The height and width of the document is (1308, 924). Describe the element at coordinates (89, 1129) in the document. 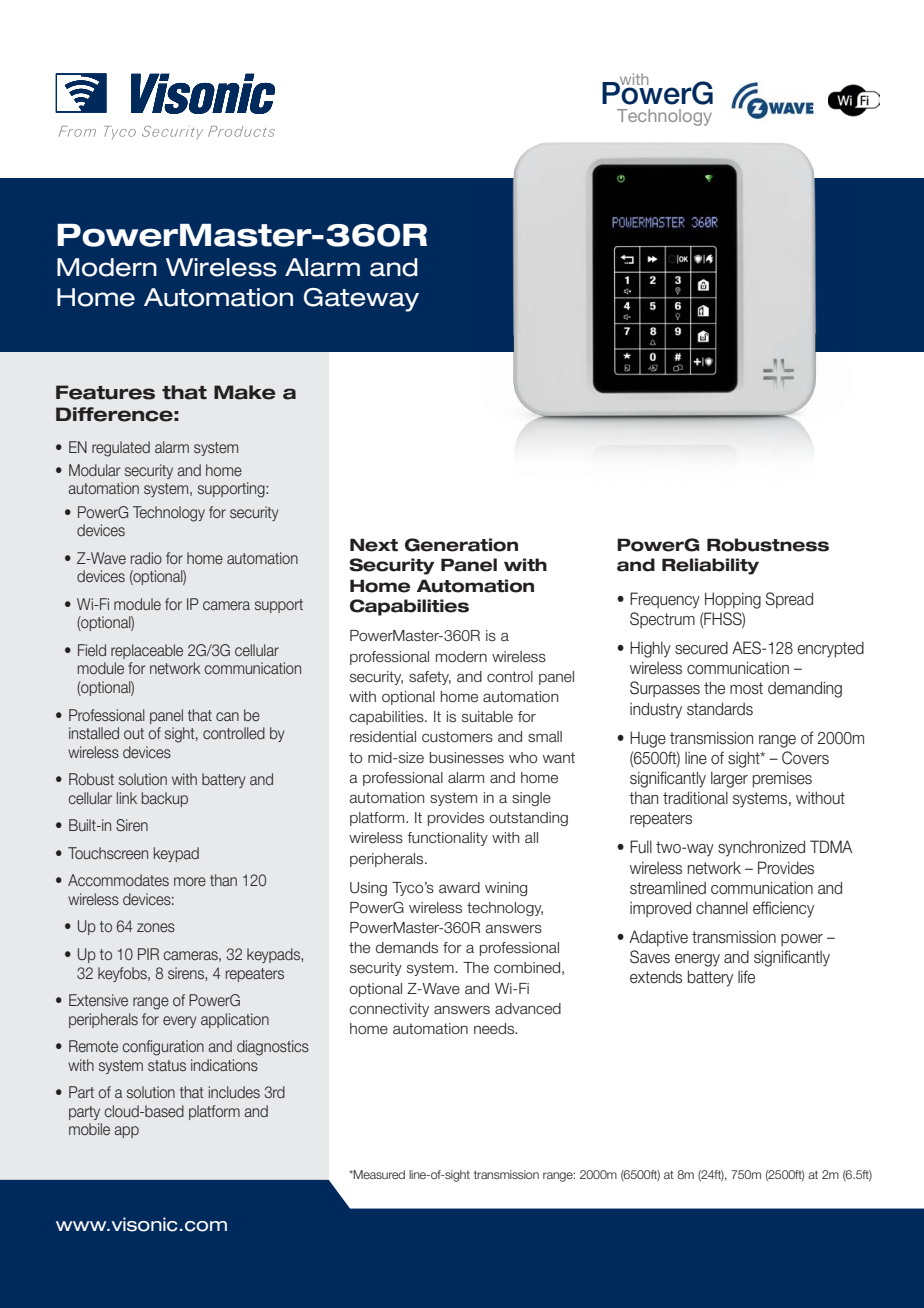

I see `mobile` at that location.
